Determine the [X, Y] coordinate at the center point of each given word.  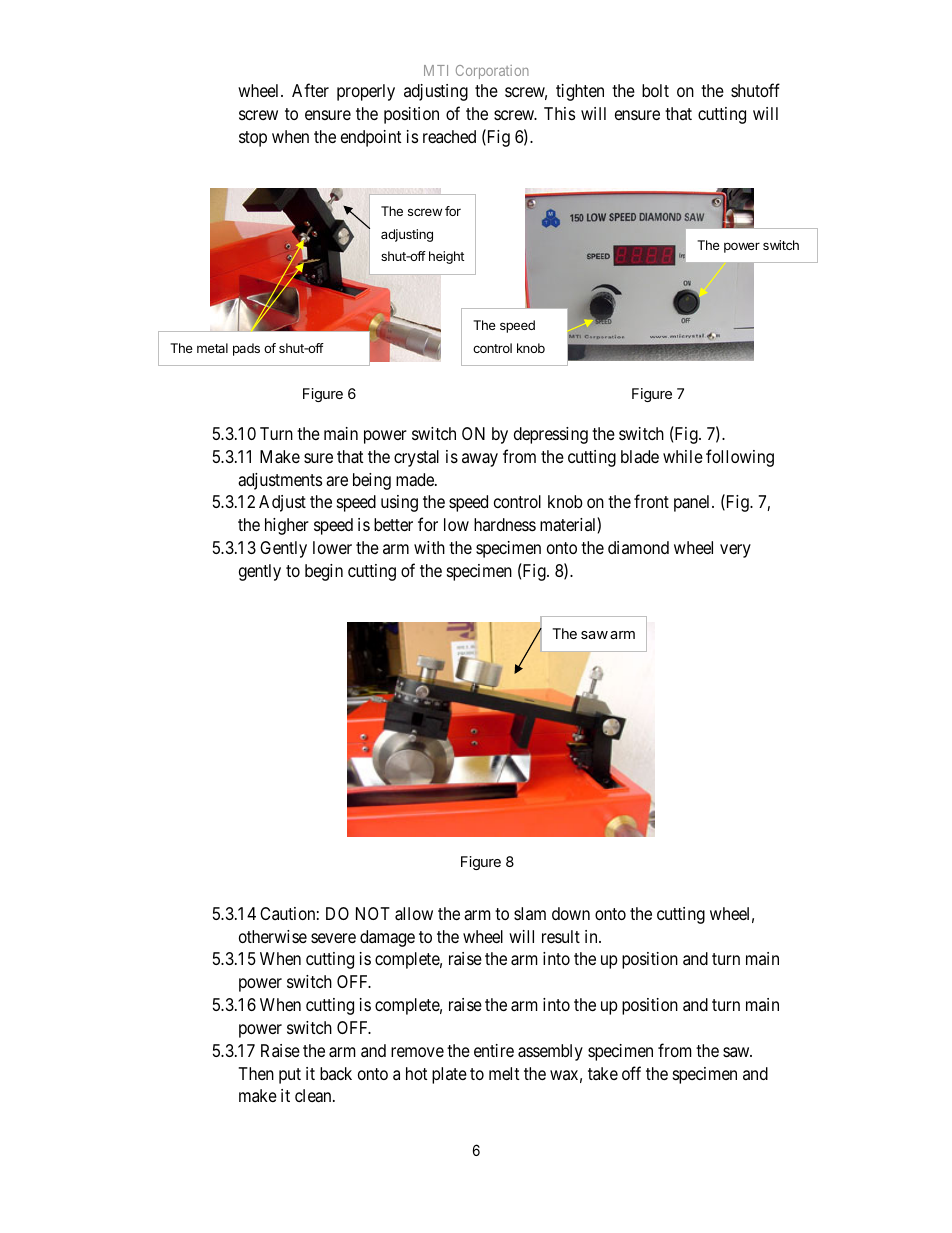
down [571, 913]
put [290, 1076]
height [446, 257]
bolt [655, 90]
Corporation [492, 72]
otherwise [273, 936]
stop [253, 139]
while [683, 456]
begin [324, 572]
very [735, 551]
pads [246, 349]
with [429, 547]
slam [530, 913]
